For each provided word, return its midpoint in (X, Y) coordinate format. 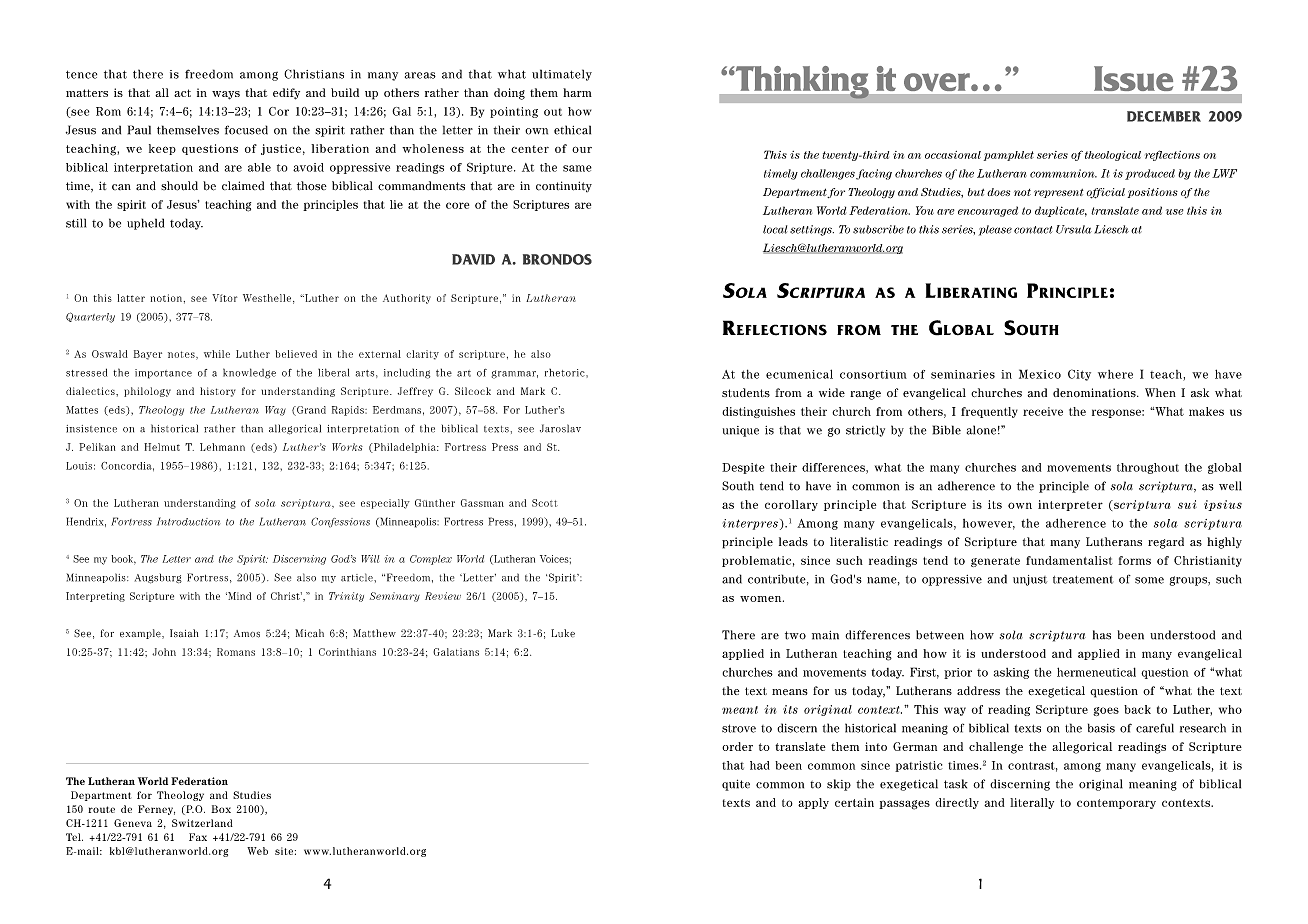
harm (577, 92)
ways (226, 95)
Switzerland (202, 823)
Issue (1133, 78)
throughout (1148, 468)
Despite (743, 468)
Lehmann (222, 447)
